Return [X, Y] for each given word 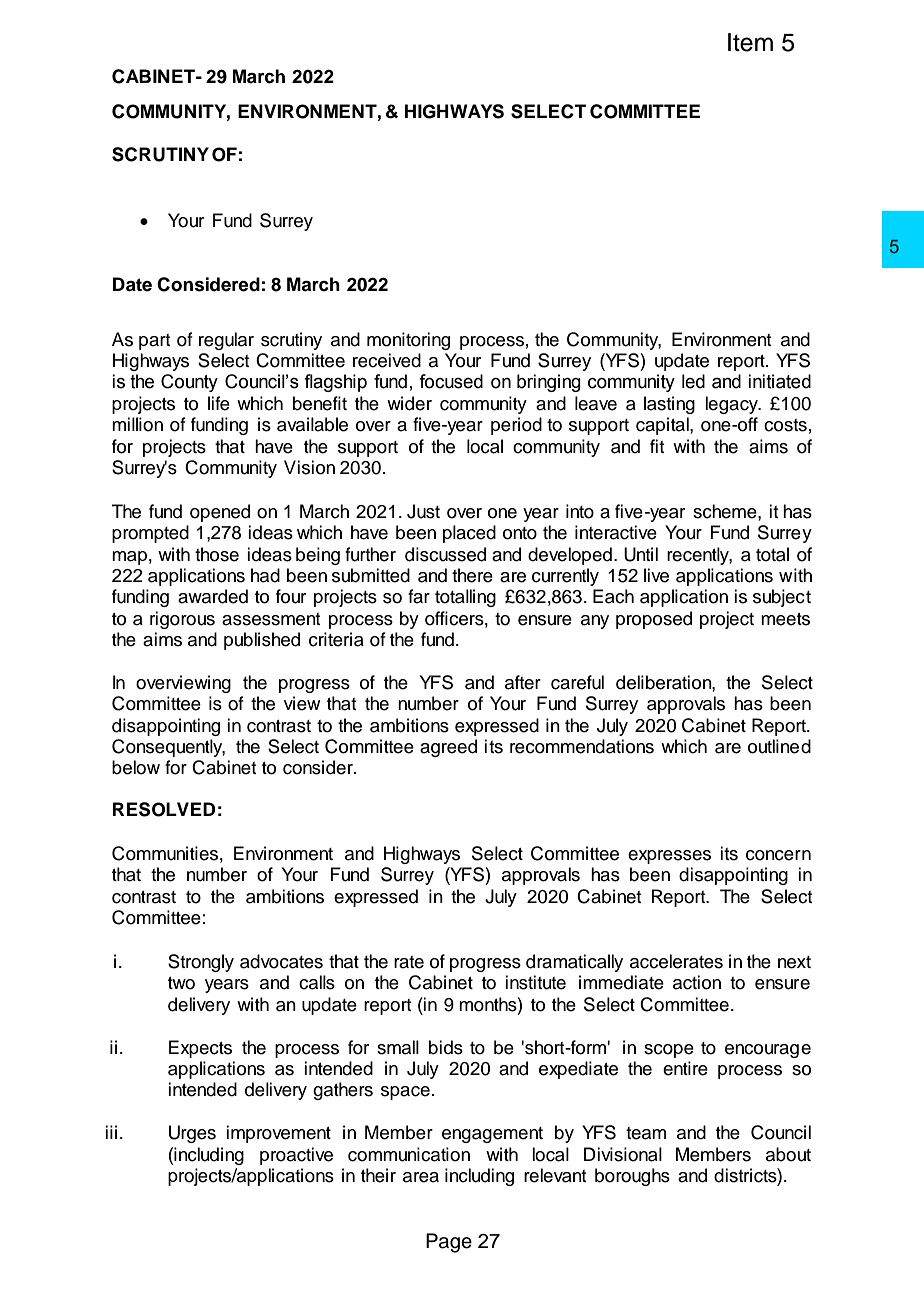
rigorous [182, 620]
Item [750, 42]
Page [449, 1243]
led [693, 381]
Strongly [201, 963]
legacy [733, 405]
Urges [192, 1134]
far [419, 596]
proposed [654, 620]
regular [226, 341]
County [189, 383]
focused [451, 381]
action [697, 982]
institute [535, 982]
